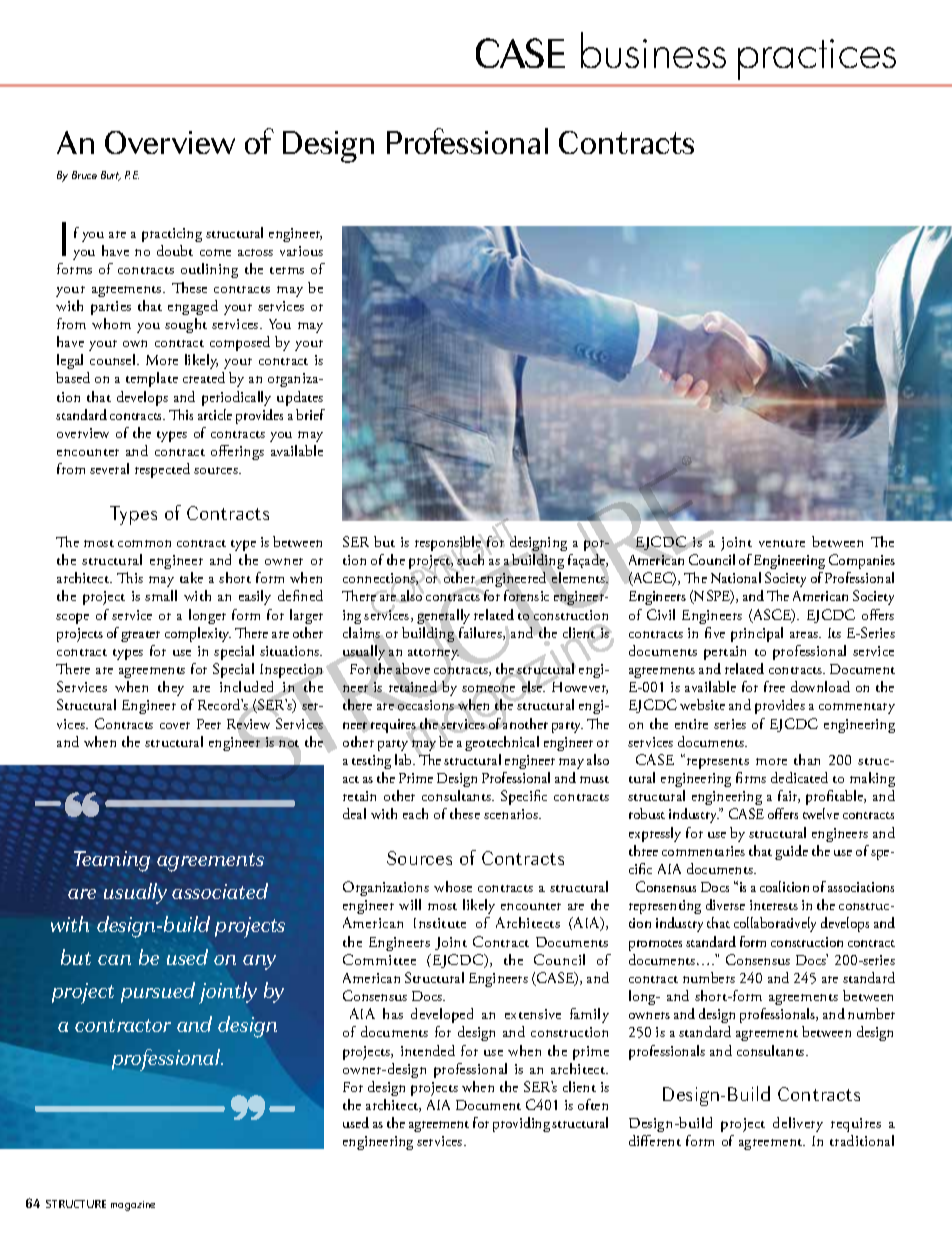 This document has width=952, height=1237. I want to click on greater, so click(140, 636).
